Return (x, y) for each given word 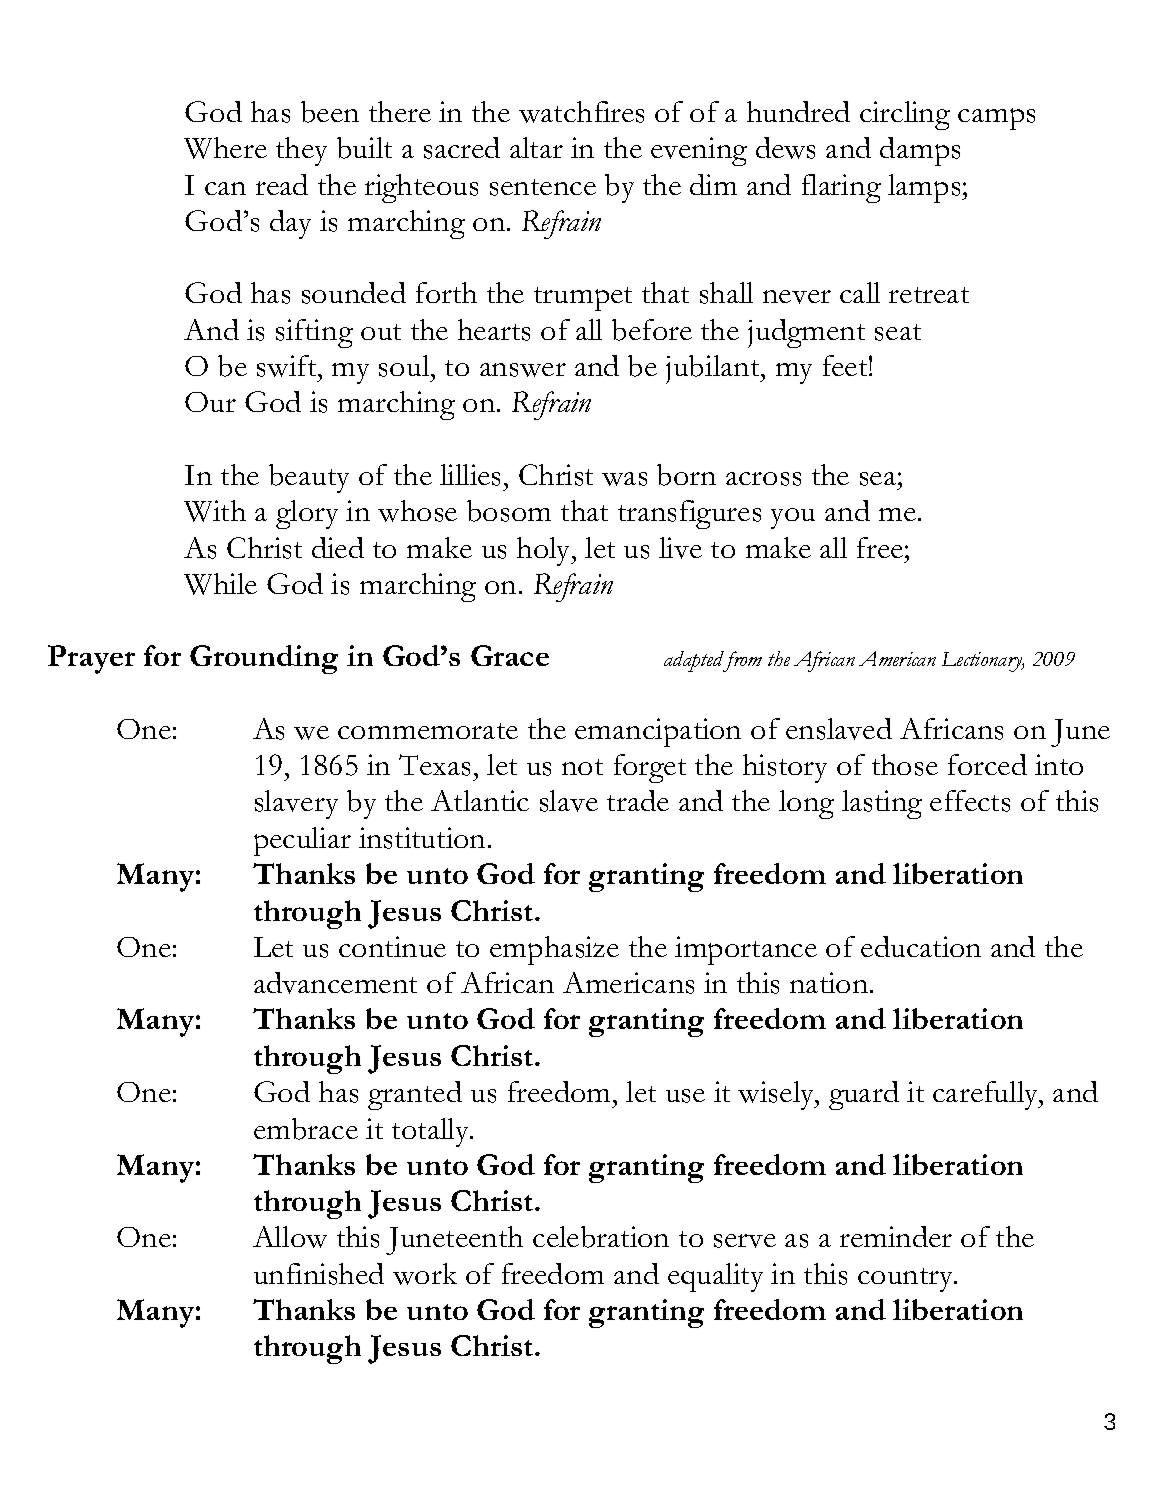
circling (905, 115)
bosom (509, 511)
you (793, 518)
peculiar (302, 841)
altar (536, 147)
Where (225, 148)
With (215, 511)
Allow (290, 1237)
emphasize (554, 950)
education (921, 946)
